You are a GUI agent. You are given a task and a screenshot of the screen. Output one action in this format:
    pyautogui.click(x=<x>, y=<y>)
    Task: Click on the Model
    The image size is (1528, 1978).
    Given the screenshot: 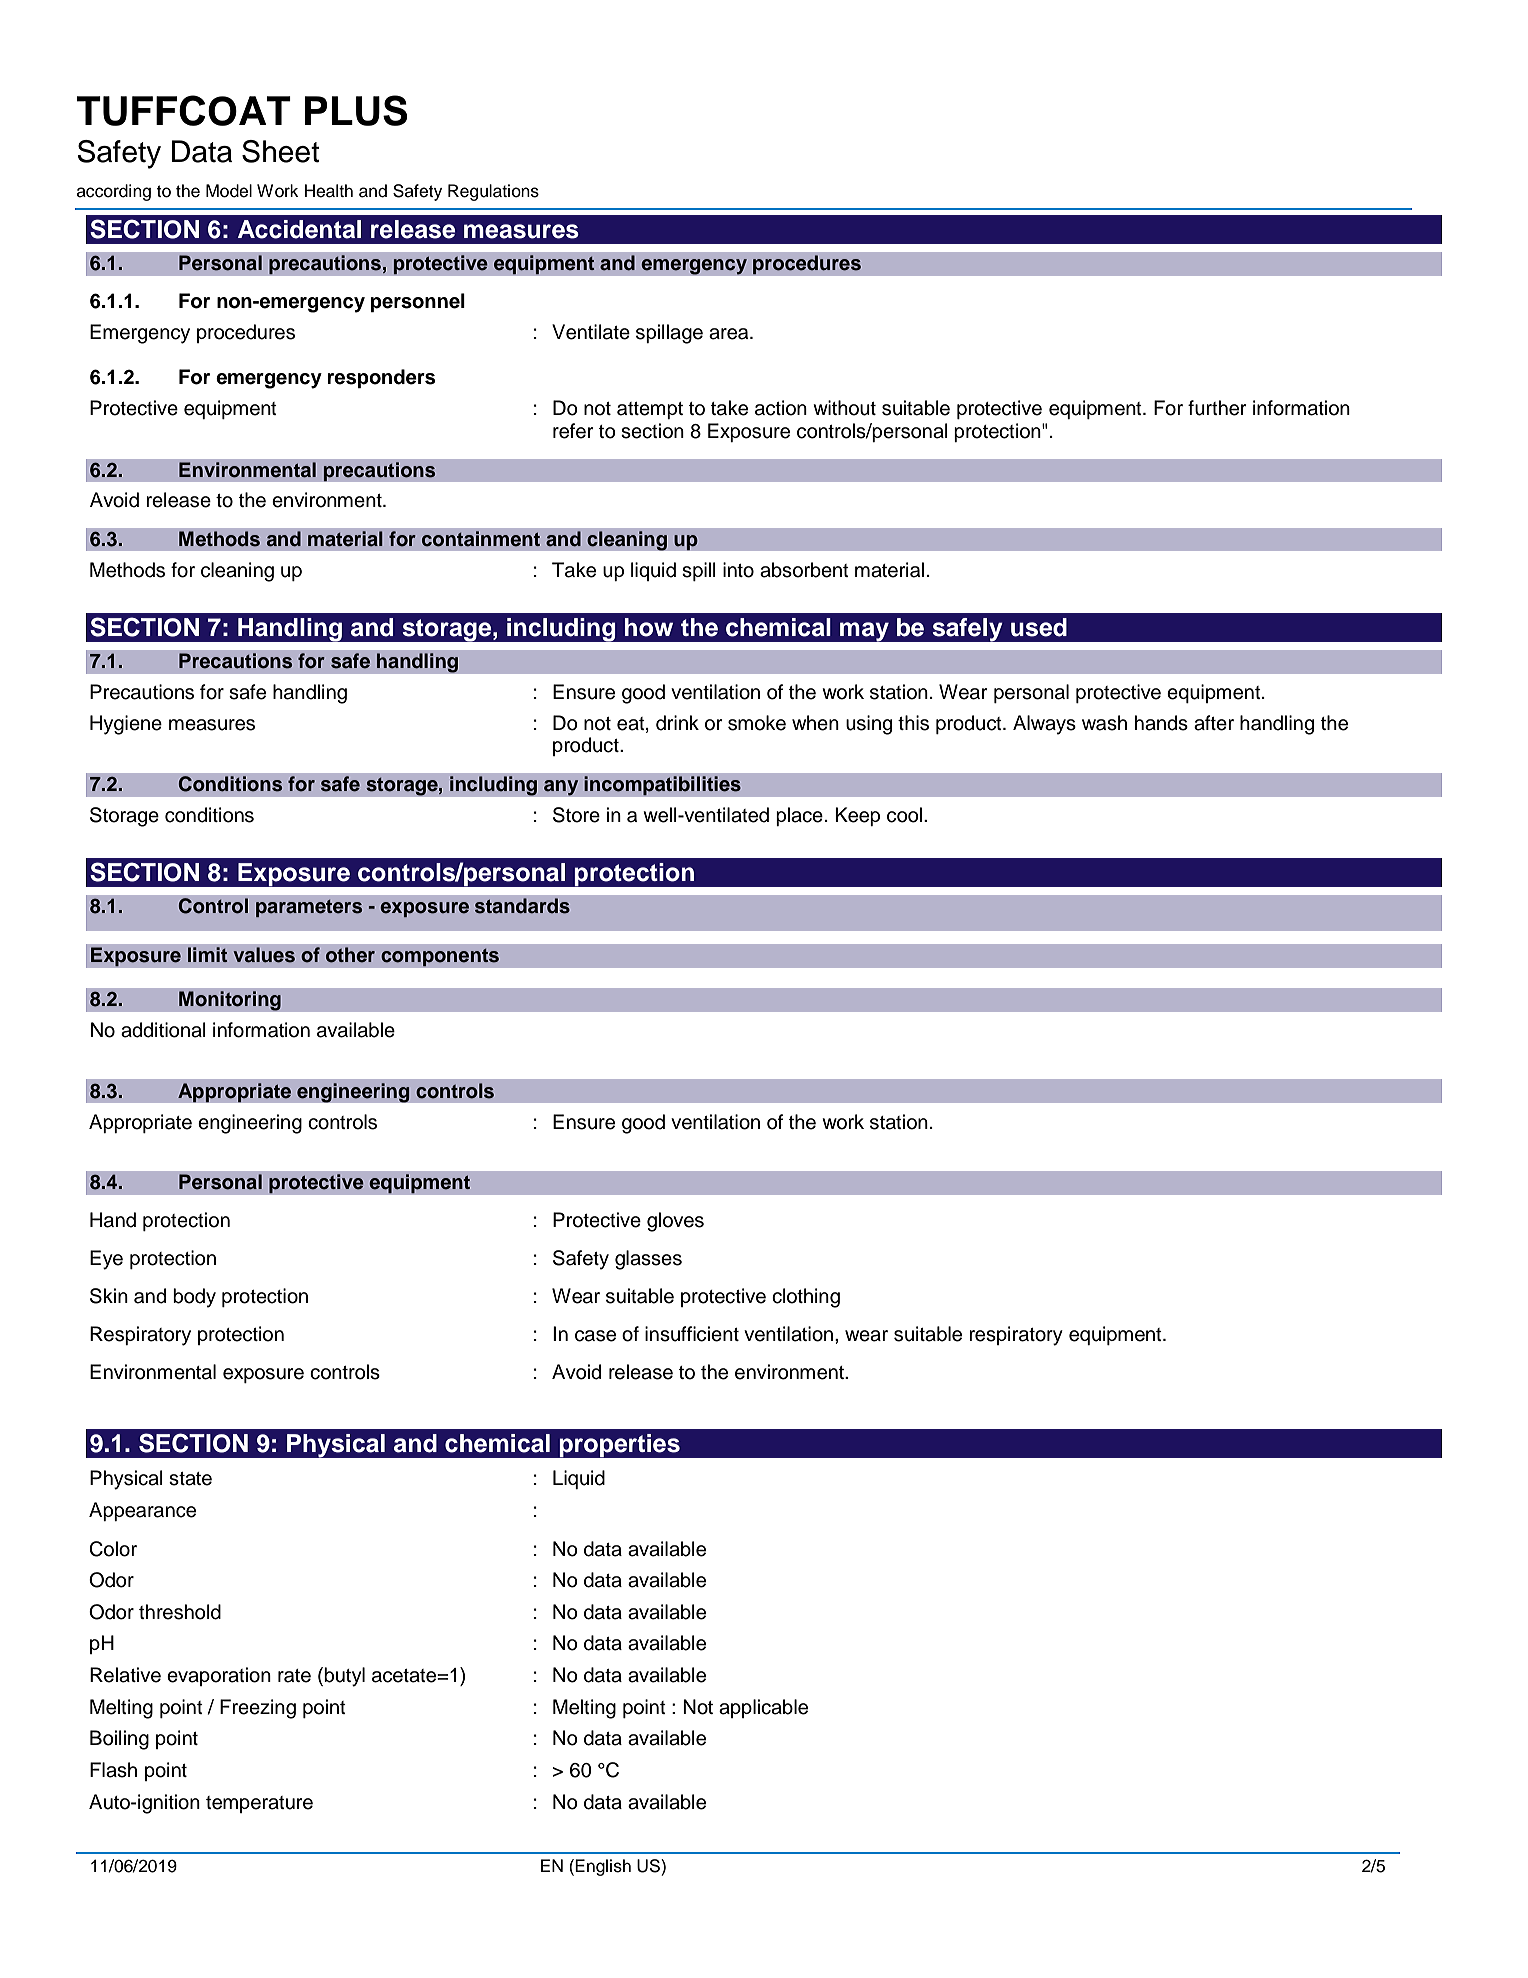 What is the action you would take?
    pyautogui.click(x=229, y=191)
